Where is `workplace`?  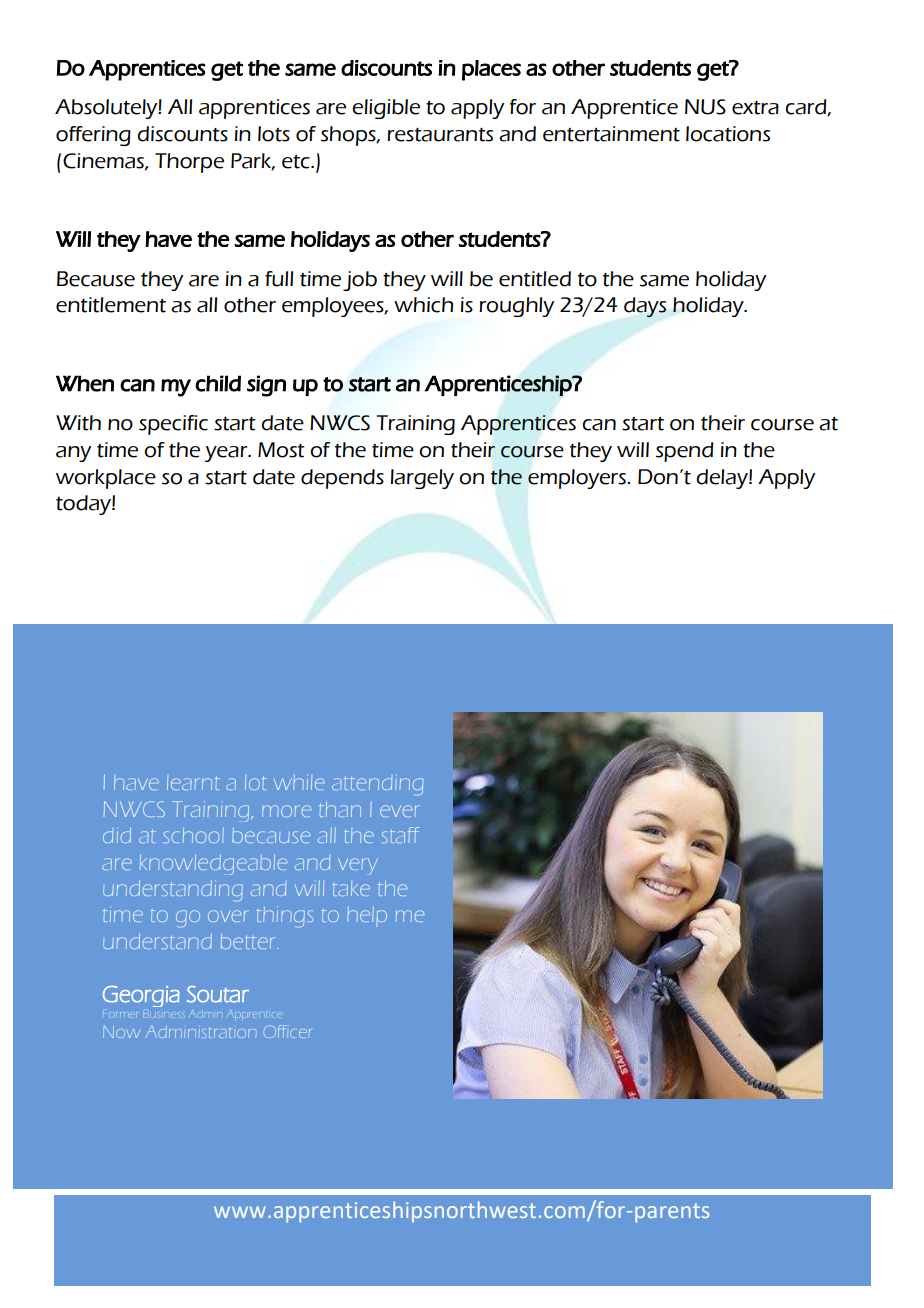 workplace is located at coordinates (106, 479).
